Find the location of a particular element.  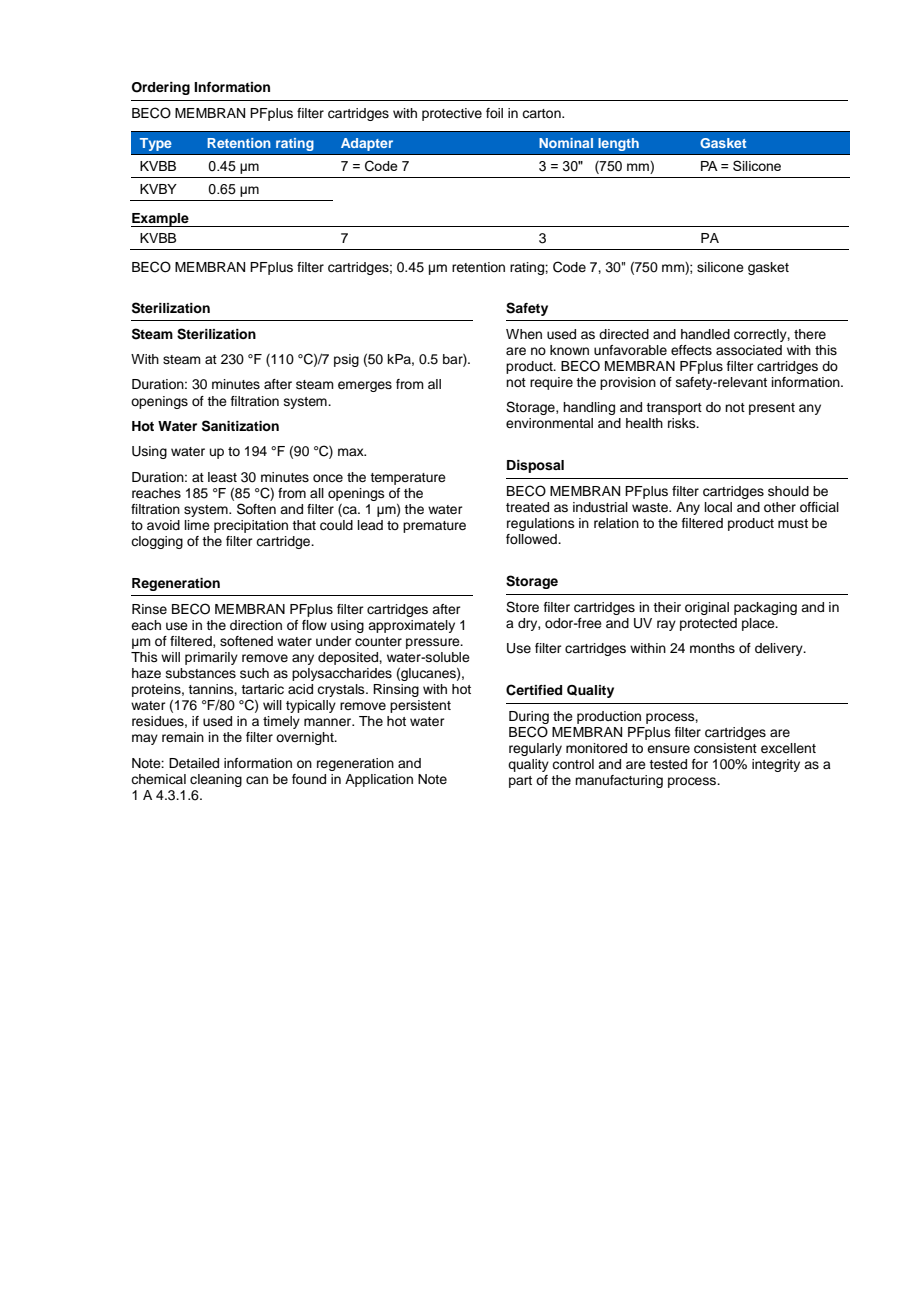

precipitation is located at coordinates (251, 526).
